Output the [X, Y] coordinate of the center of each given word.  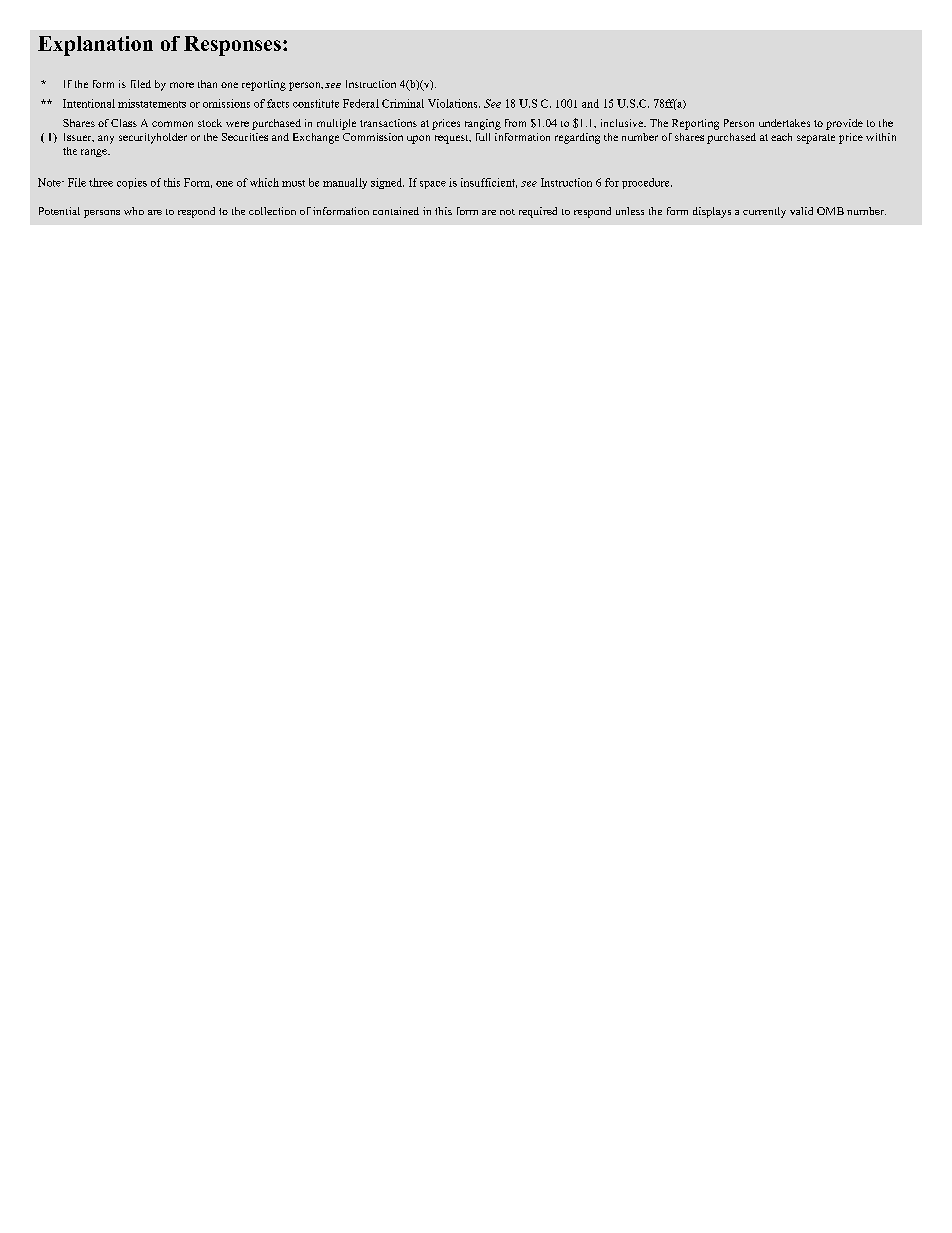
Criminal [403, 103]
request [453, 139]
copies [132, 183]
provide [844, 124]
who [134, 211]
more [182, 85]
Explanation [95, 46]
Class [124, 123]
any [106, 139]
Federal [361, 103]
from [515, 123]
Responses [232, 46]
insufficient [489, 183]
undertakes [784, 123]
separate [816, 139]
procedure [647, 183]
